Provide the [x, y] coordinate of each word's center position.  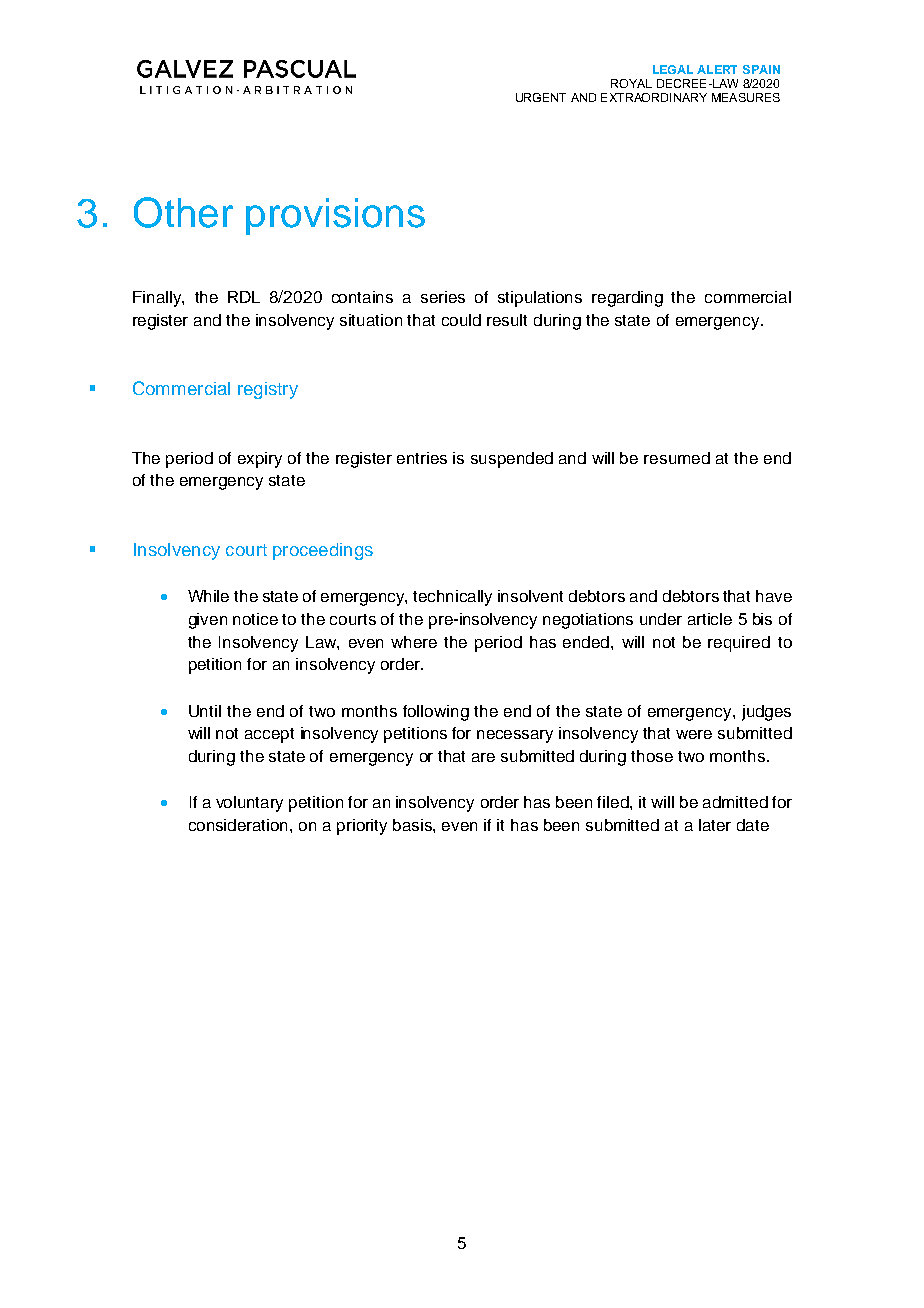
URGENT [541, 97]
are [483, 757]
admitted [735, 802]
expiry [260, 460]
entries [422, 458]
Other [183, 212]
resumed [677, 458]
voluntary [249, 804]
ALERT [717, 69]
